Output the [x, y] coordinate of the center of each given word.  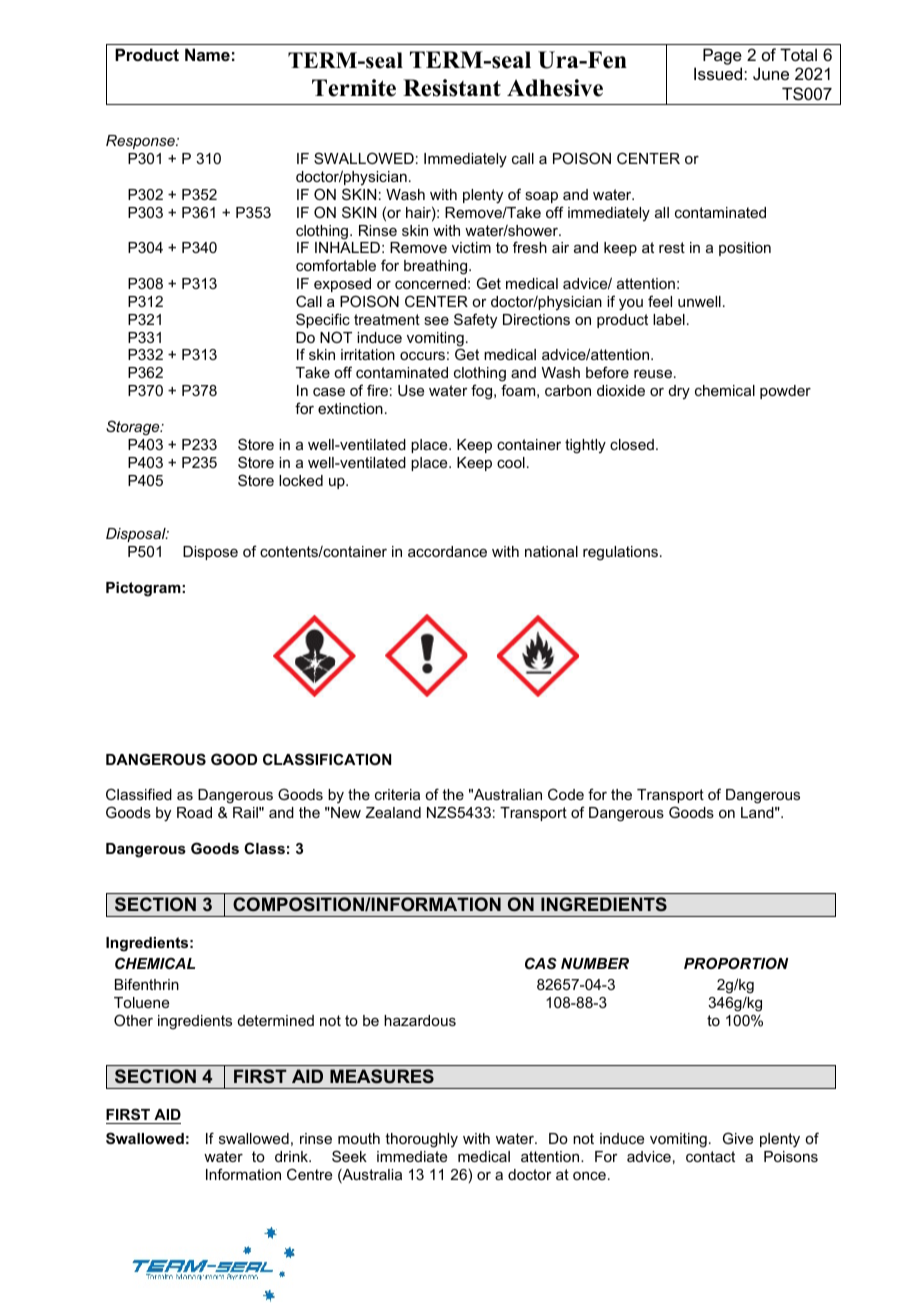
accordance [447, 551]
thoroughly [421, 1140]
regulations [620, 553]
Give [738, 1138]
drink [293, 1156]
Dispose [210, 553]
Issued [719, 73]
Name [207, 54]
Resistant [452, 88]
